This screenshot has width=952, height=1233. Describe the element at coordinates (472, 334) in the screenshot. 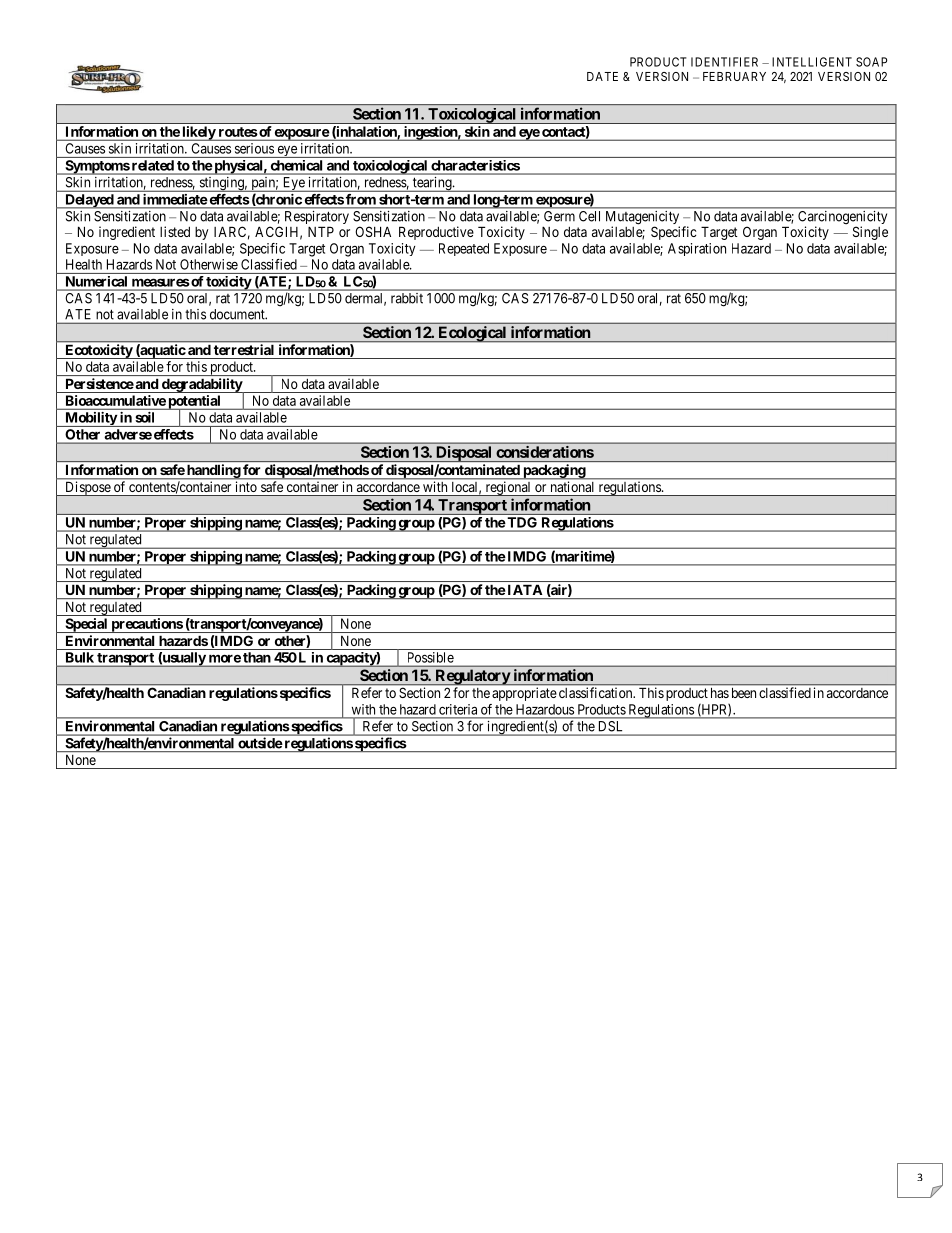

I see `Ecological` at that location.
